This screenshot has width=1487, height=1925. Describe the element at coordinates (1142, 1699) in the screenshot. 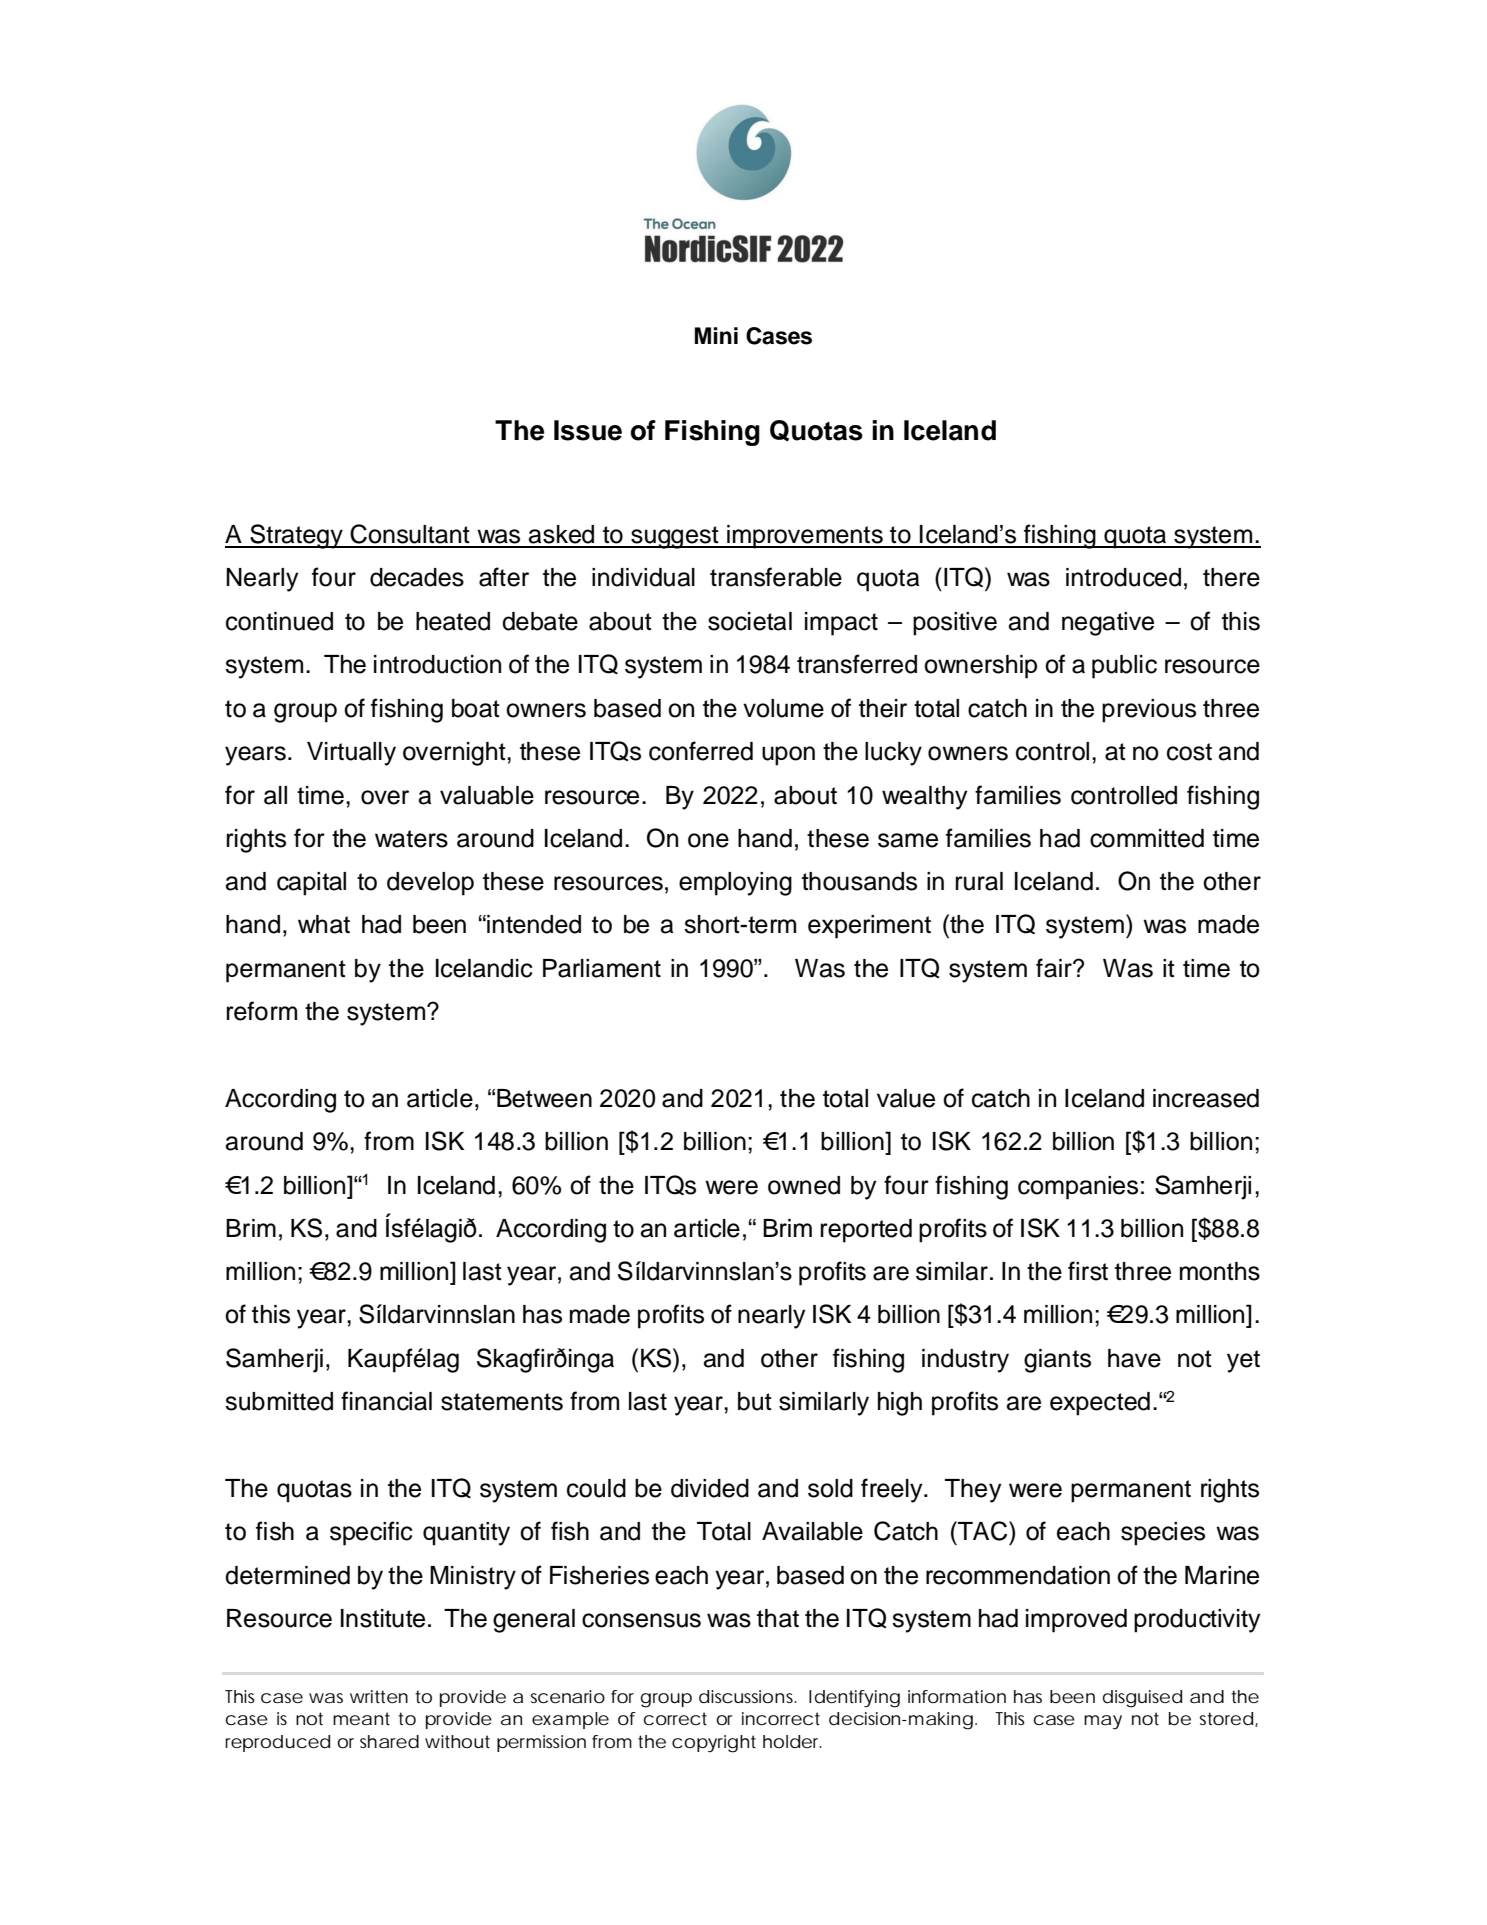

I see `disguised` at that location.
